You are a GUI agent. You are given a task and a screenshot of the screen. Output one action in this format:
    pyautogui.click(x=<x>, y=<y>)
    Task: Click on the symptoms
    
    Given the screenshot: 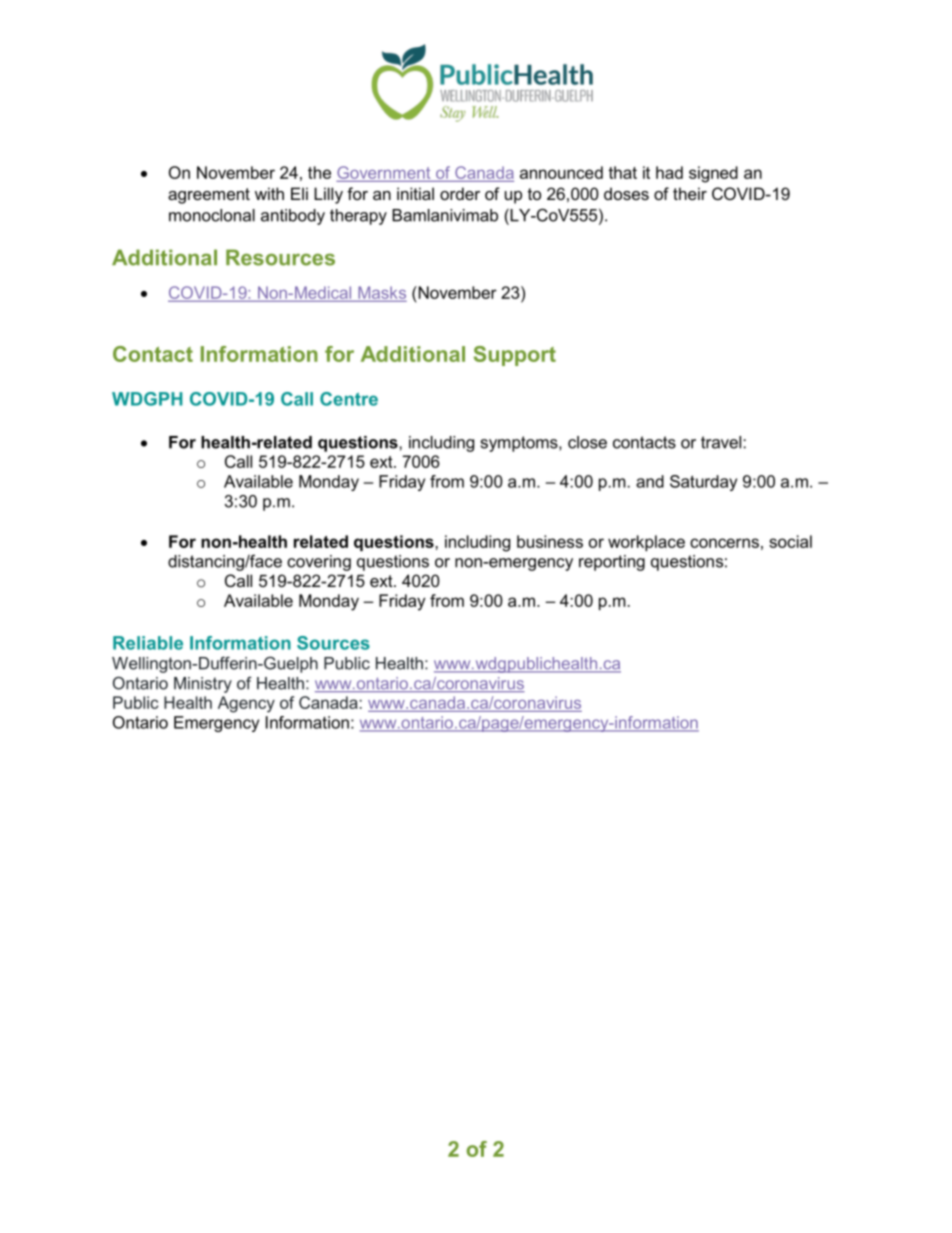 What is the action you would take?
    pyautogui.click(x=520, y=444)
